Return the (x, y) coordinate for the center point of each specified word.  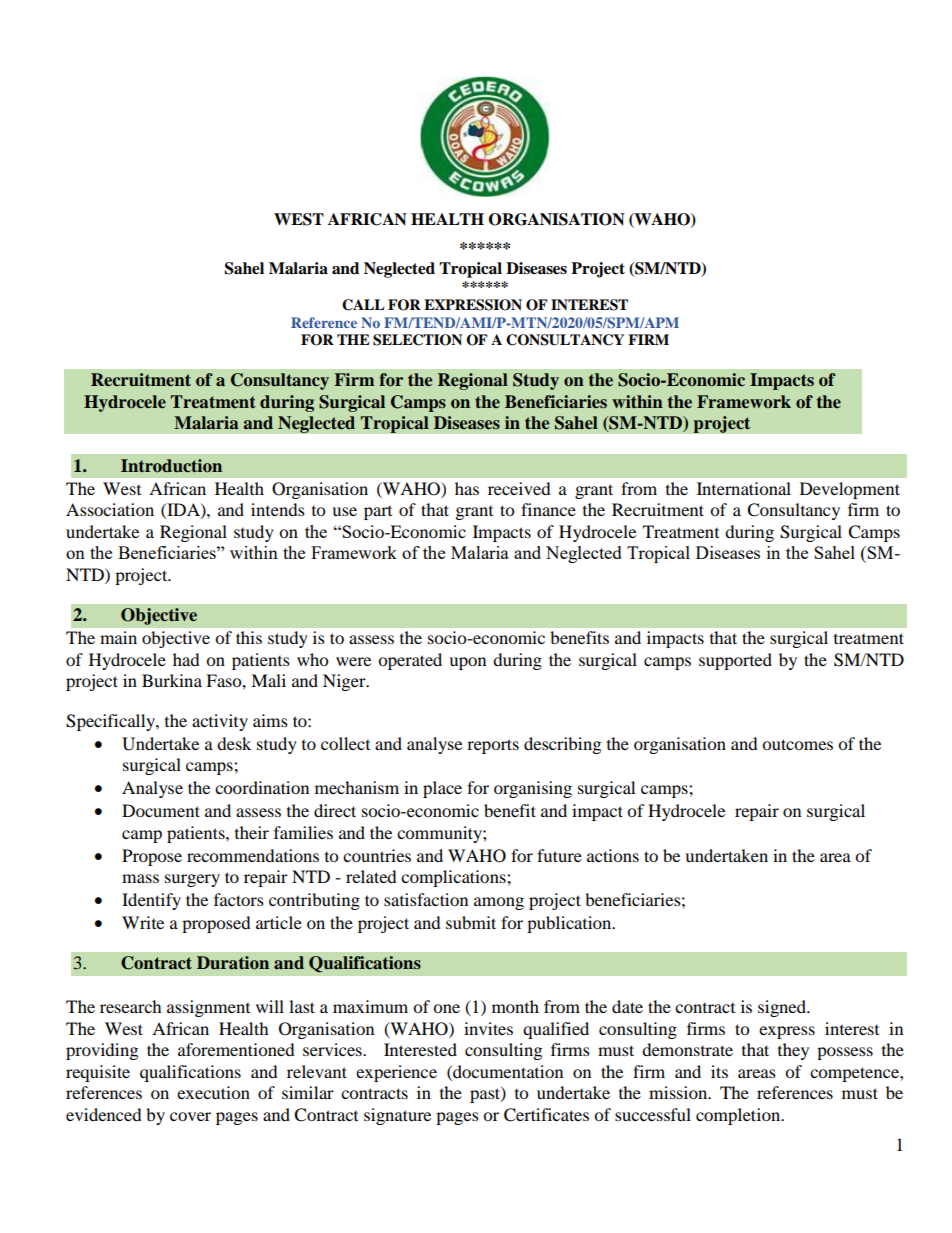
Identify (151, 901)
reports (493, 746)
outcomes (797, 744)
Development (850, 490)
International (744, 488)
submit (471, 922)
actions (613, 855)
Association (110, 509)
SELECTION (417, 340)
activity (220, 722)
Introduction (171, 466)
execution (213, 1092)
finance (548, 509)
